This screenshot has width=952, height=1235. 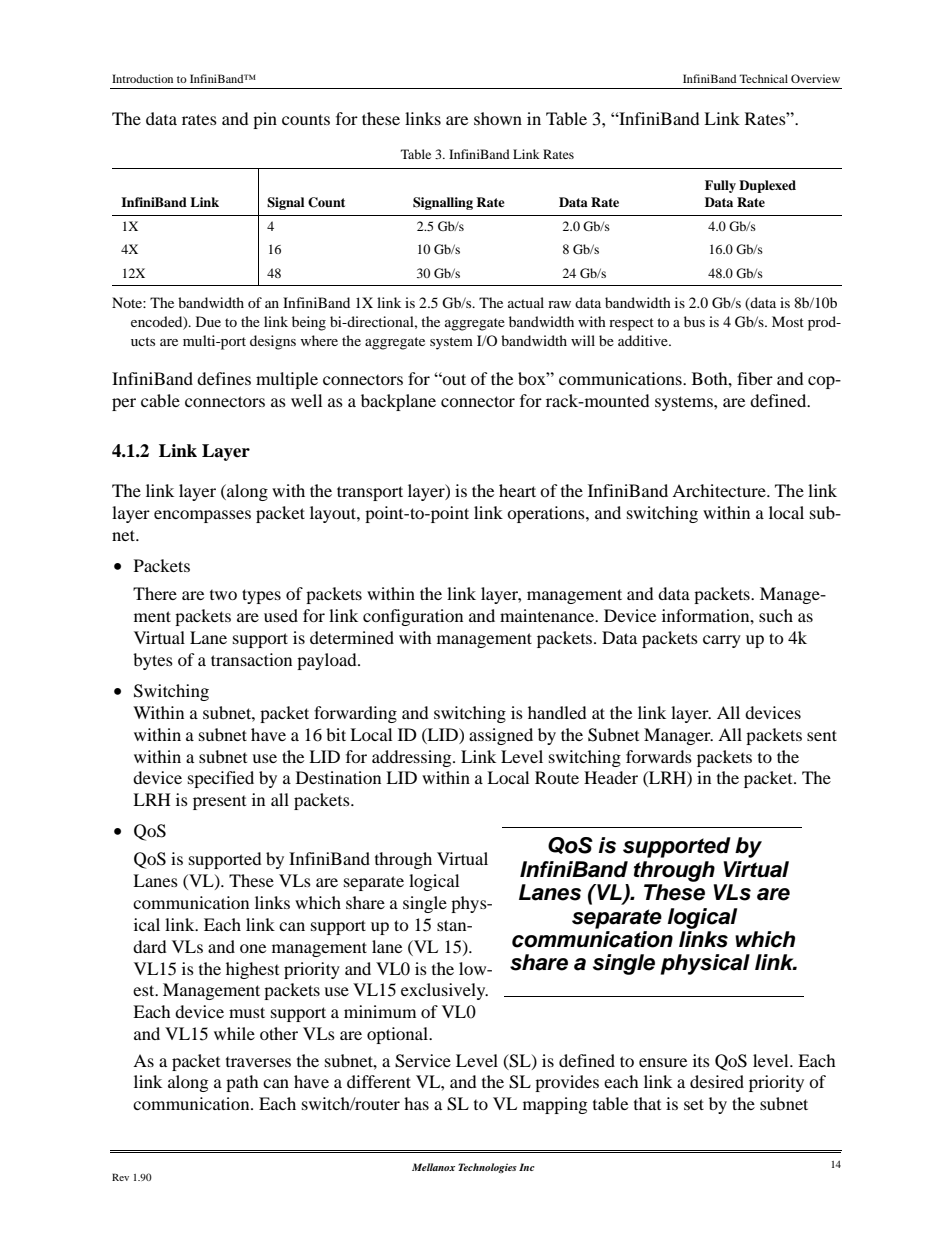 I want to click on configuration, so click(x=413, y=617).
